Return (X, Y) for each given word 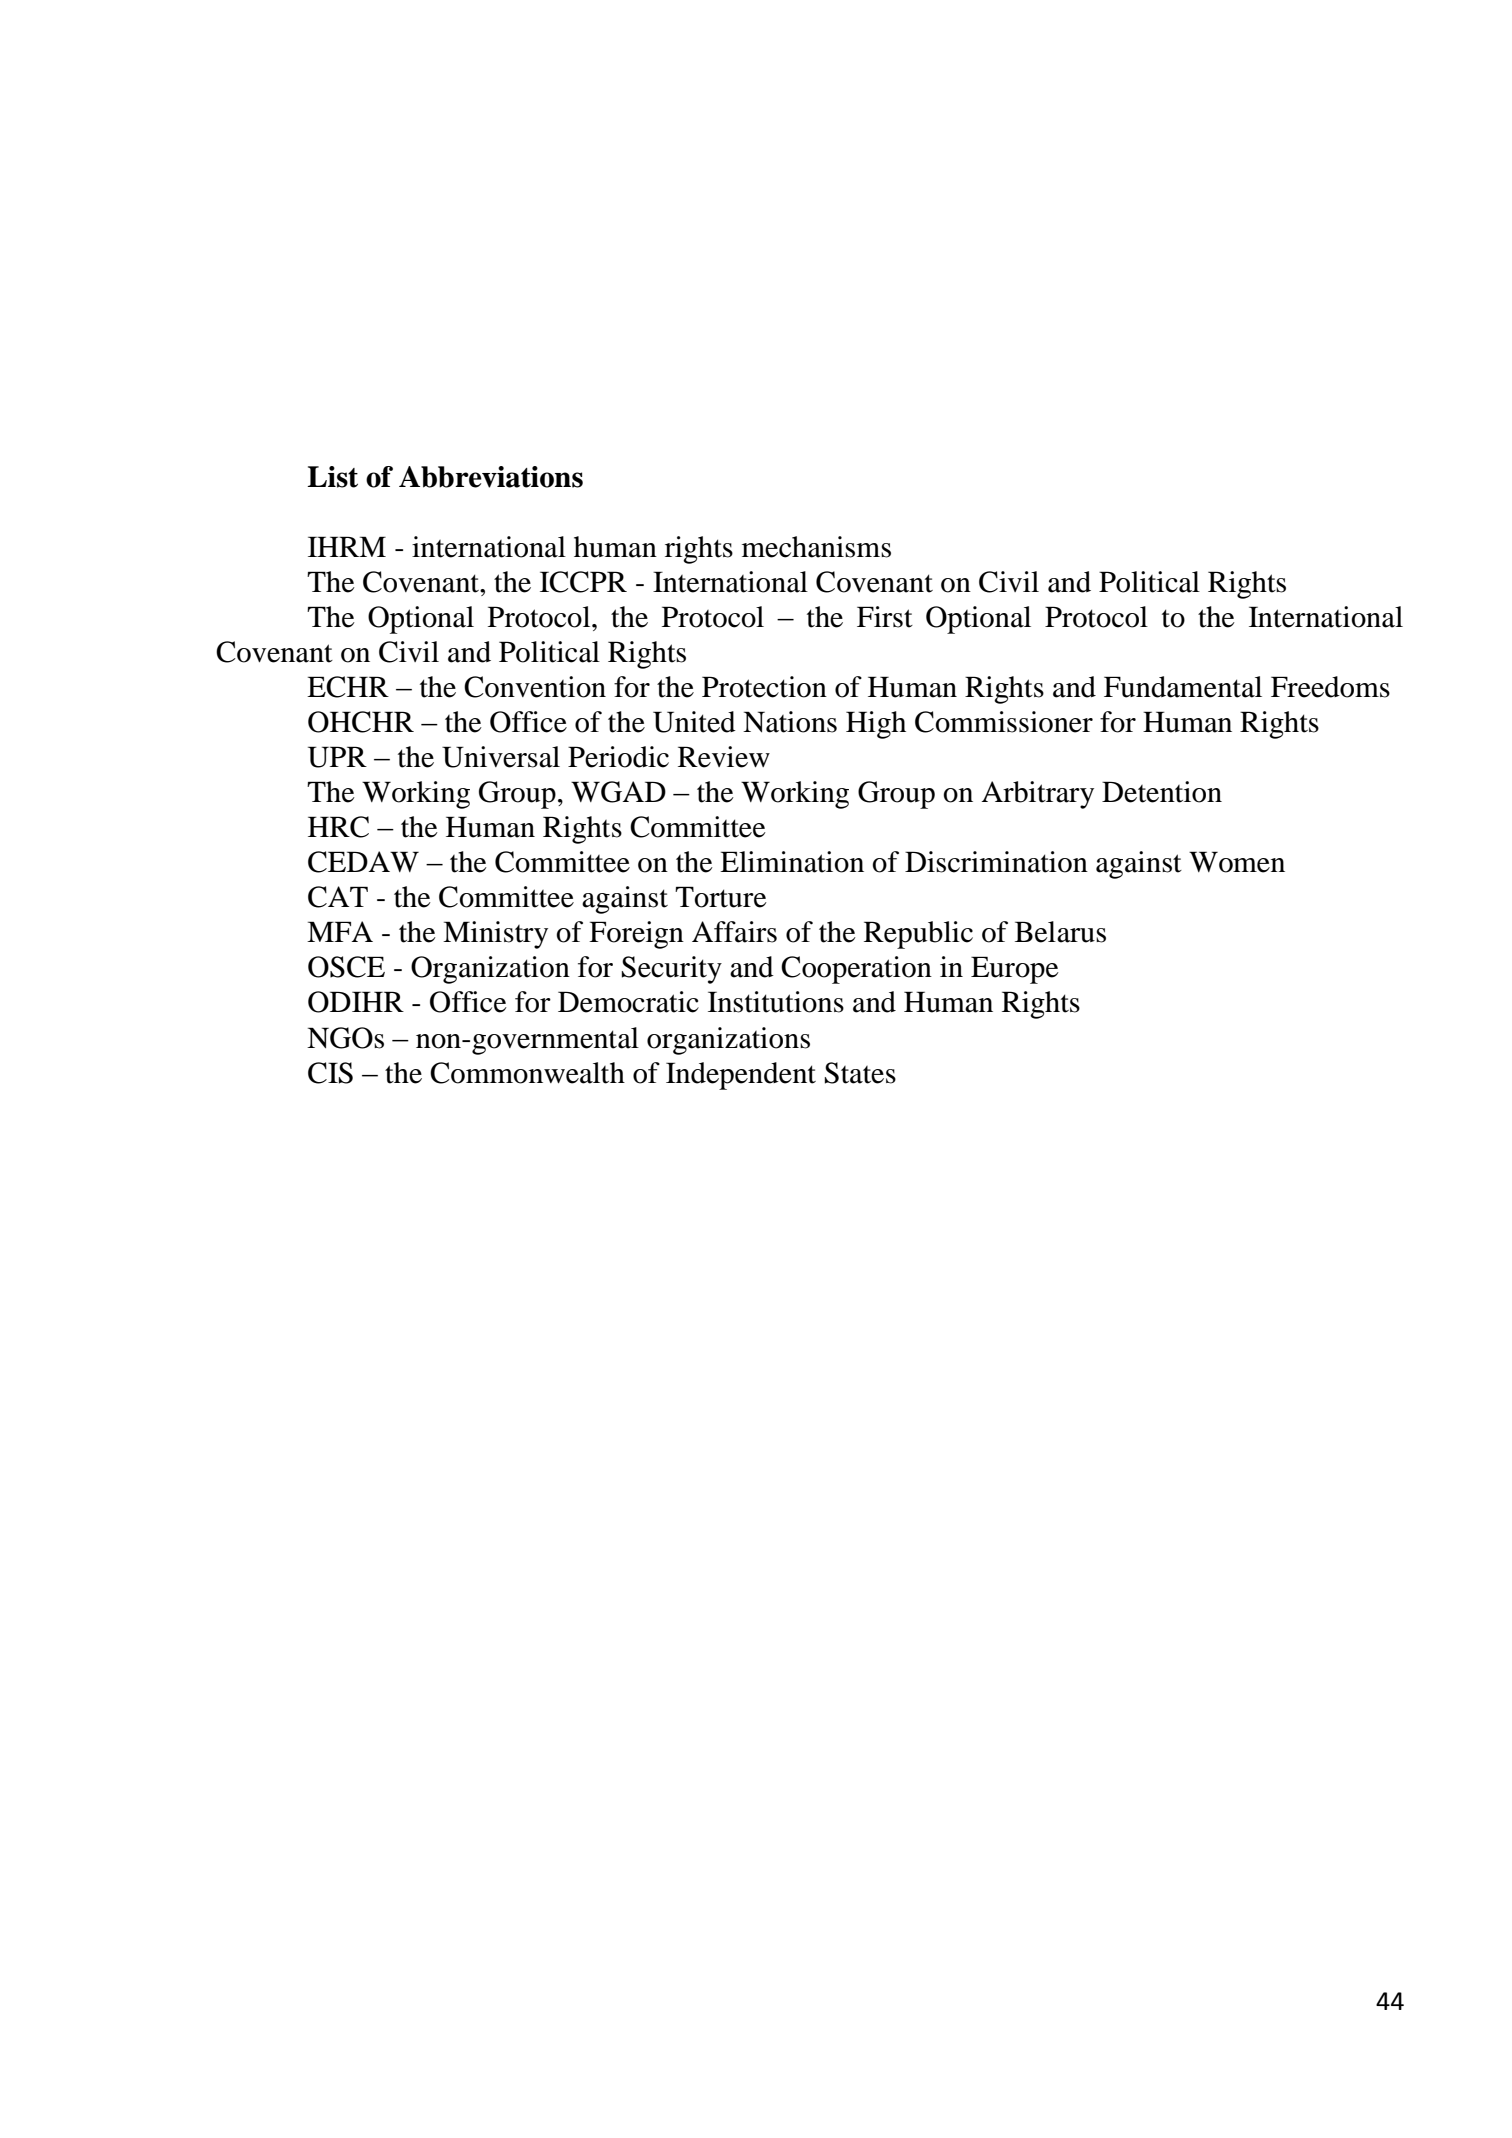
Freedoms (1330, 687)
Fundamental (1183, 687)
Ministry (495, 935)
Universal (501, 757)
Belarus (1060, 932)
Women (1237, 862)
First (885, 617)
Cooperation (856, 970)
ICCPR (583, 582)
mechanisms (816, 547)
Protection (764, 687)
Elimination (792, 862)
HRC (338, 827)
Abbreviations (491, 477)
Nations (790, 722)
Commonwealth (527, 1073)
